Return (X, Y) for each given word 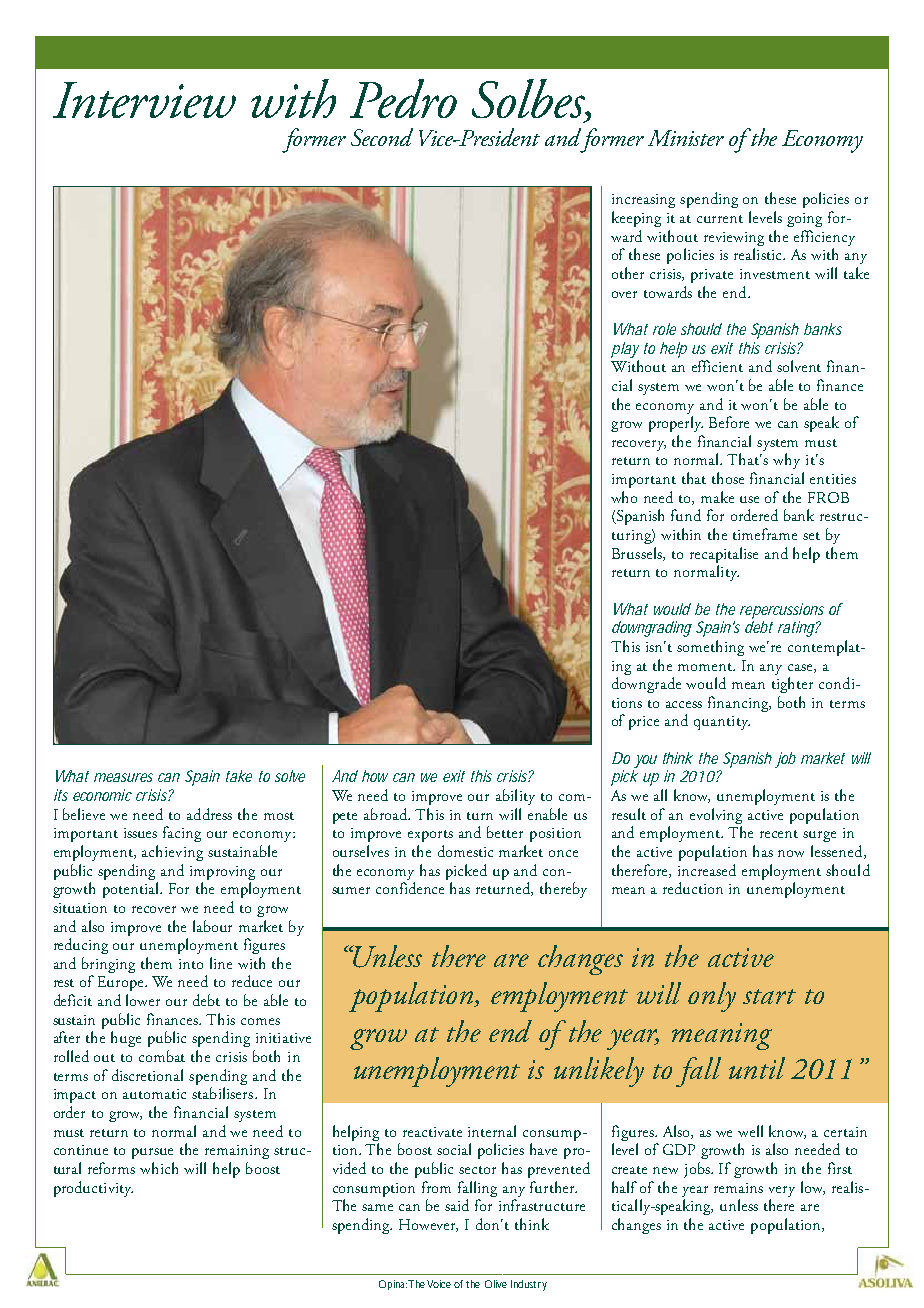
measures (123, 777)
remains (738, 1188)
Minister (686, 138)
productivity (93, 1189)
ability (515, 797)
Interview (144, 100)
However (428, 1225)
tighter (792, 685)
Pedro (403, 98)
